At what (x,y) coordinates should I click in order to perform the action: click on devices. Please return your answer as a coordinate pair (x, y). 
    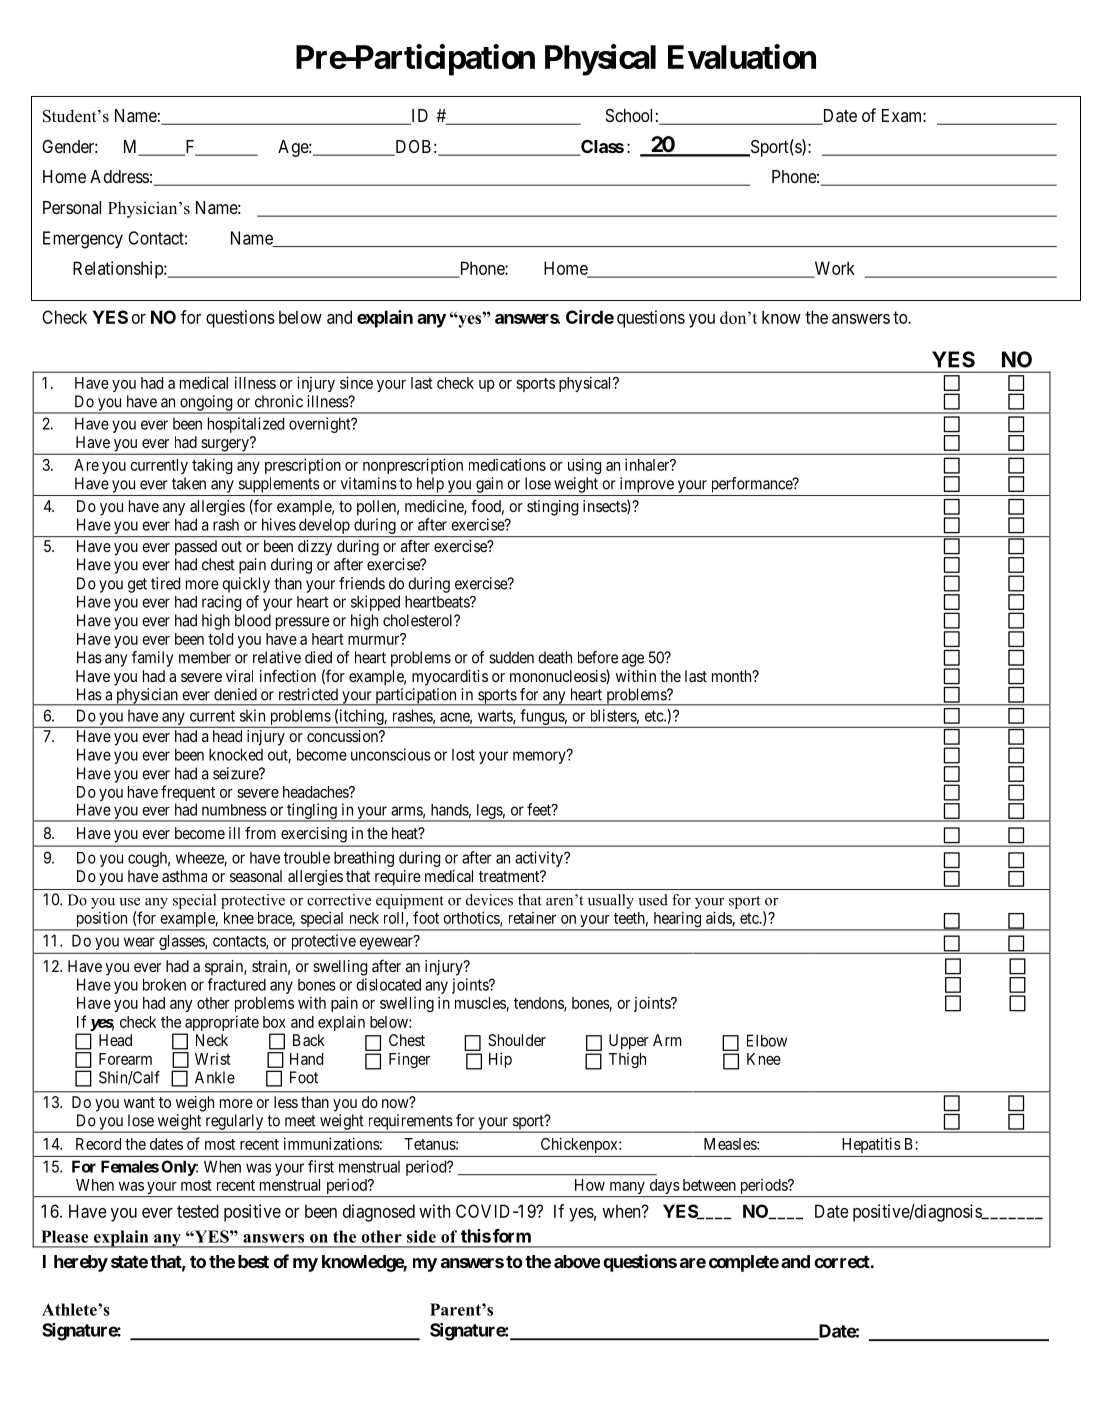
    Looking at the image, I should click on (489, 900).
